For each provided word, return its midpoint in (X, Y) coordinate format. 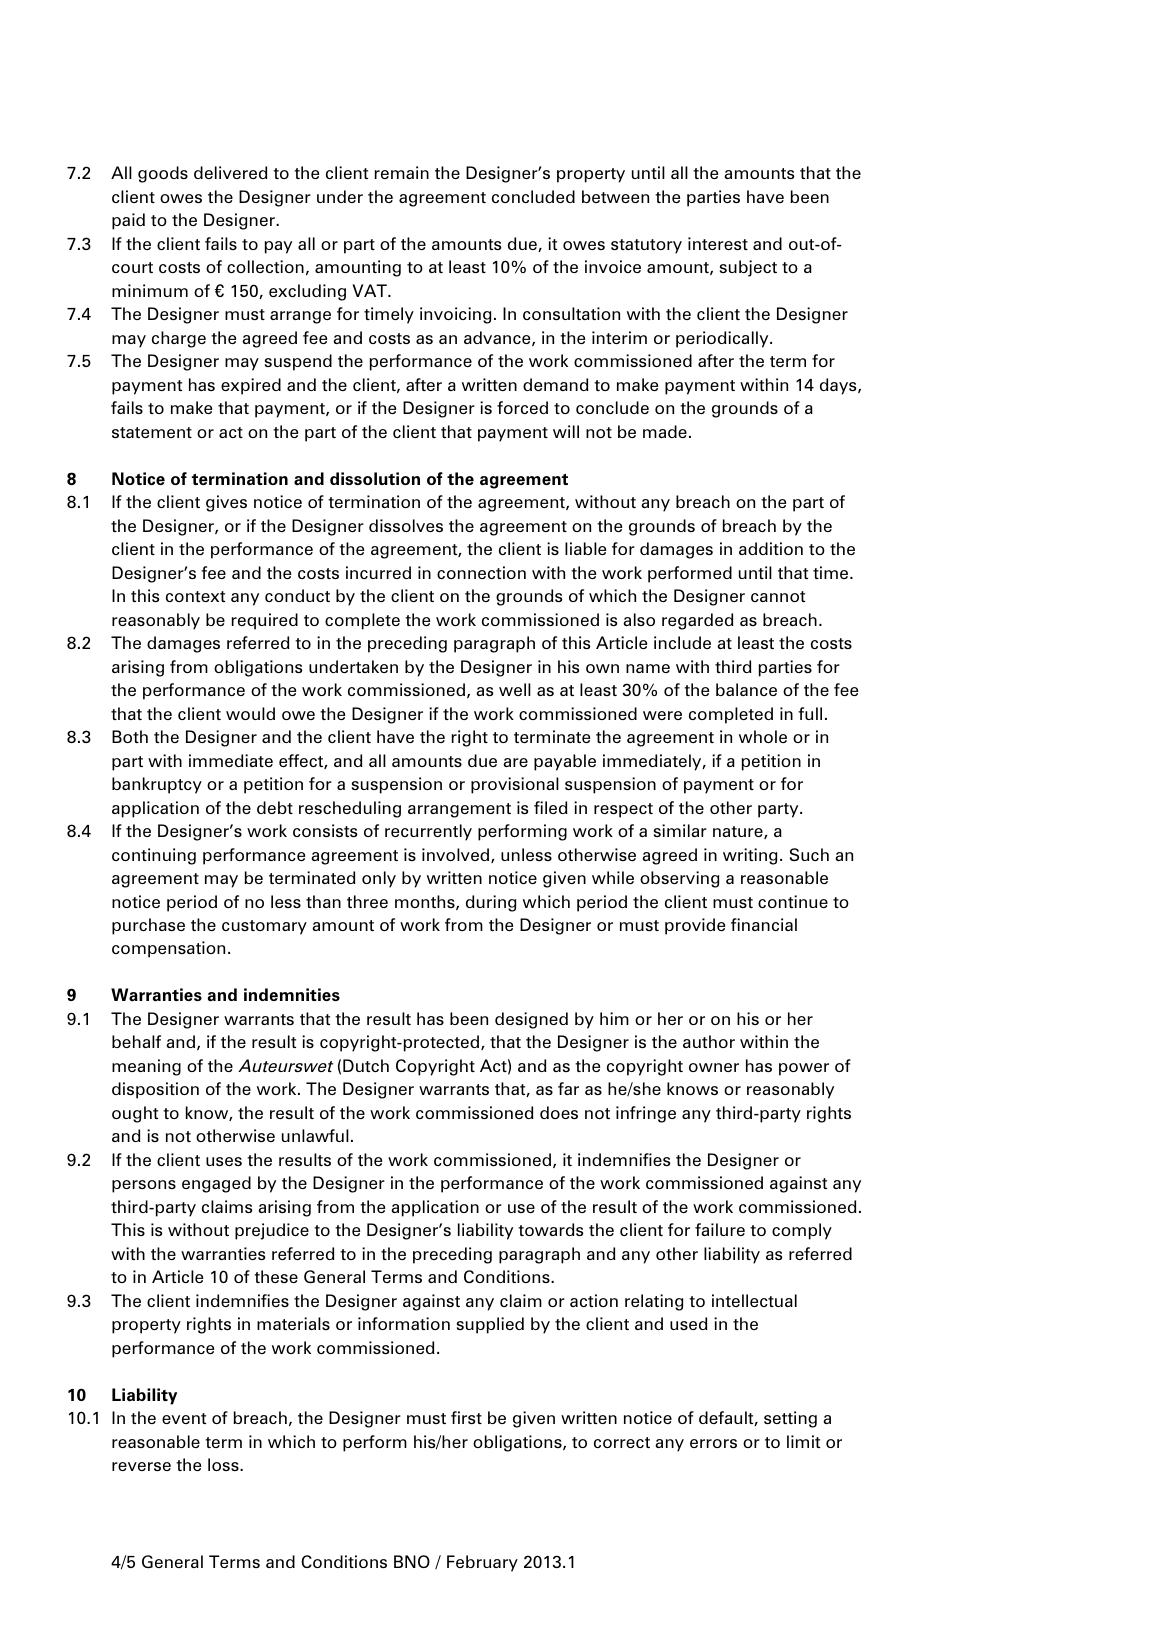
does (559, 1112)
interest (718, 243)
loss (224, 1464)
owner (714, 1067)
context (195, 596)
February (482, 1563)
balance (746, 689)
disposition (155, 1090)
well (515, 689)
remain (402, 172)
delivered (231, 172)
